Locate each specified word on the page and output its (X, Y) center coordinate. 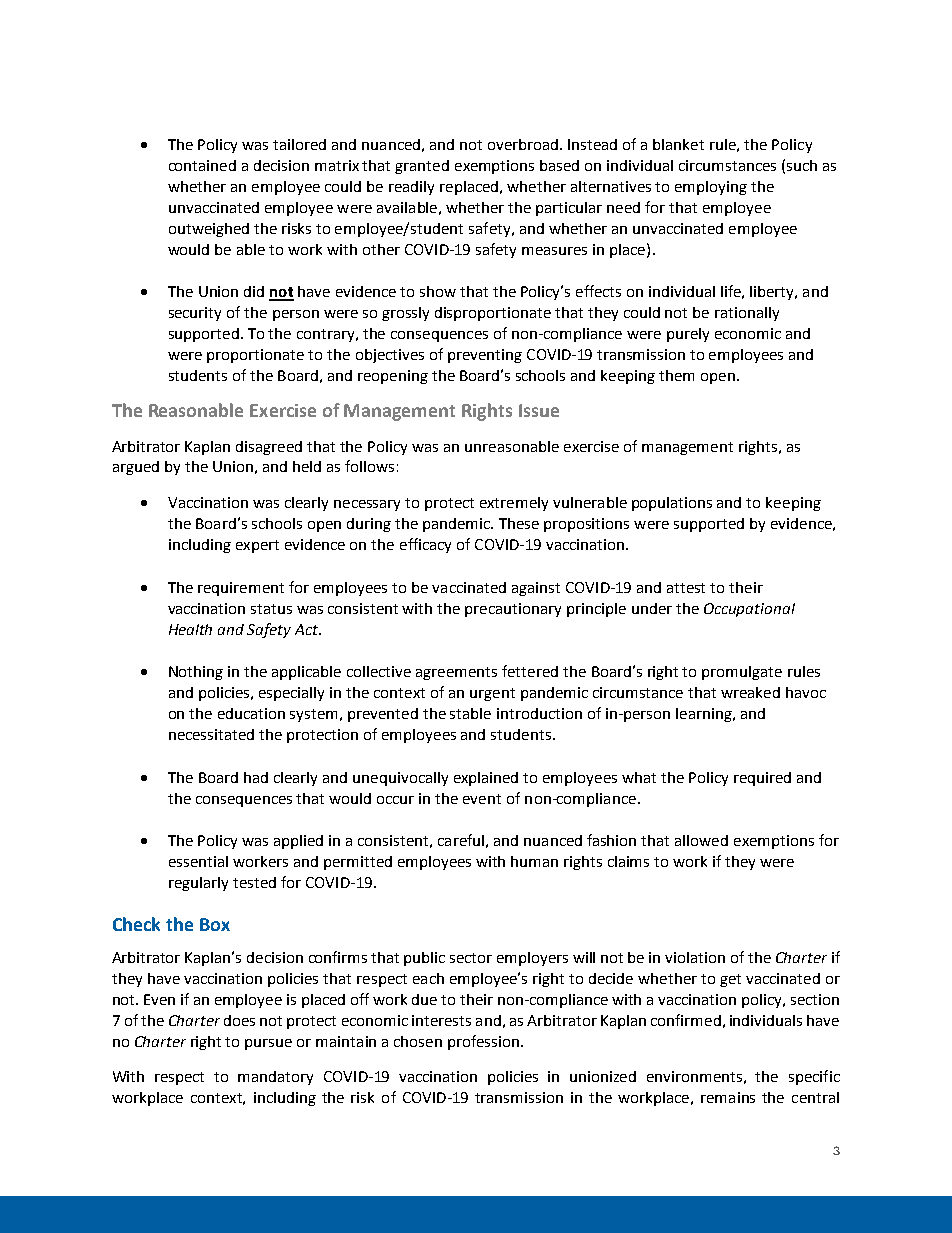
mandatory (275, 1078)
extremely (514, 504)
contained (202, 165)
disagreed (269, 448)
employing (711, 188)
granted (422, 167)
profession (483, 1042)
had (256, 777)
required (762, 779)
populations (672, 504)
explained (486, 779)
